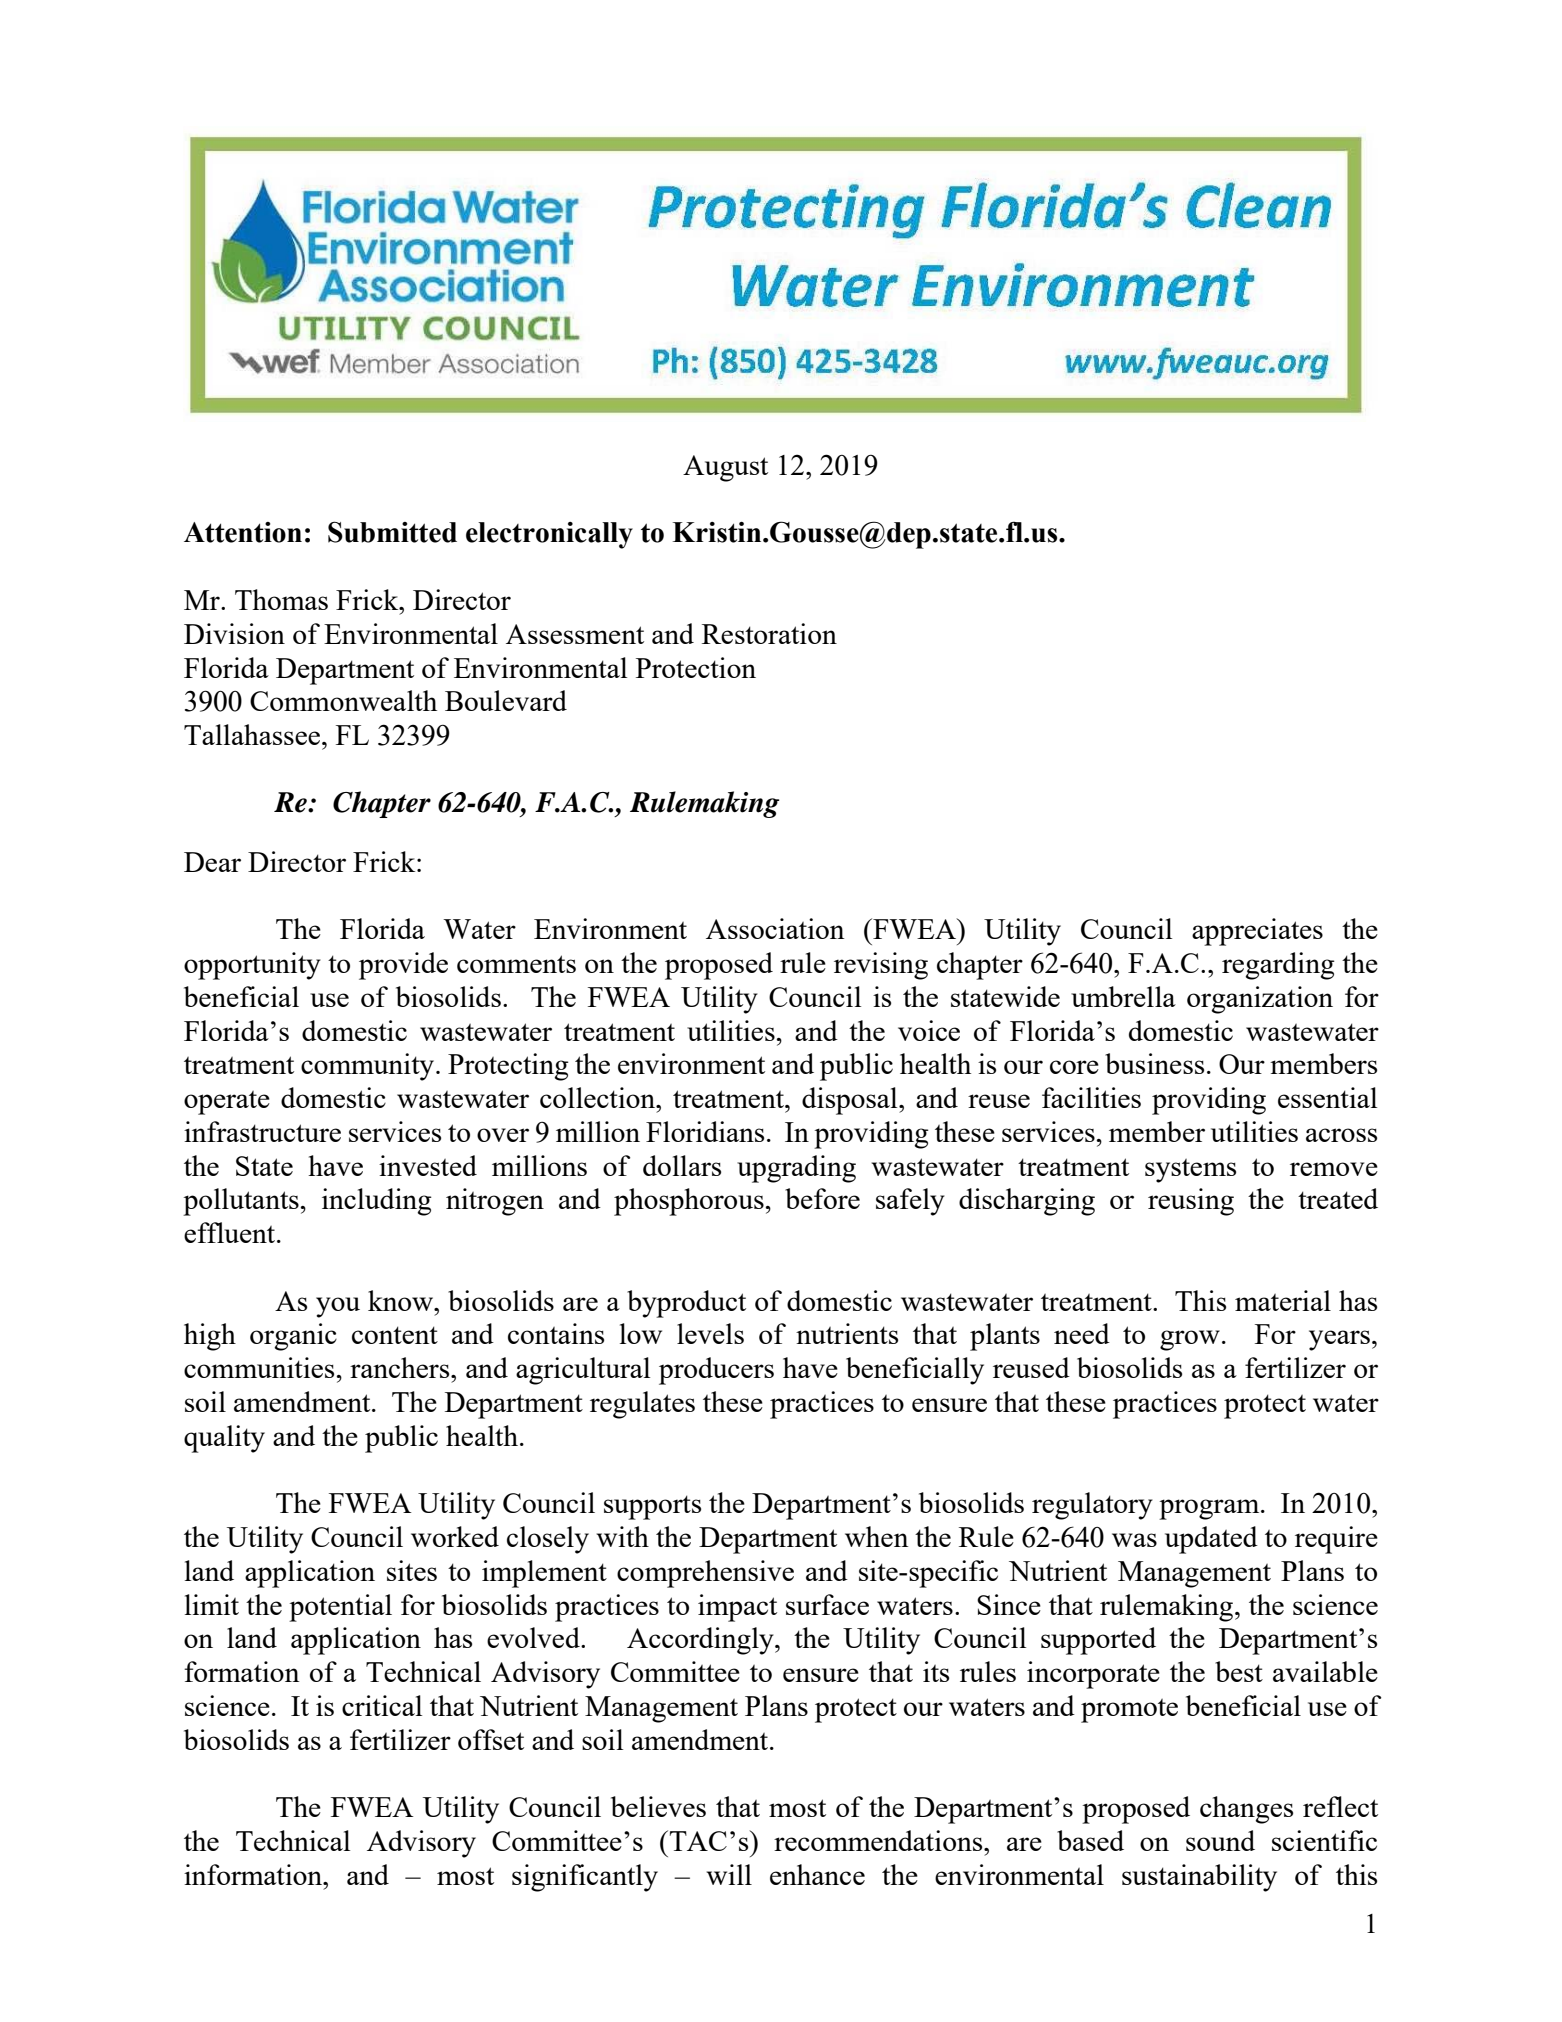  I want to click on Submitted, so click(392, 532).
